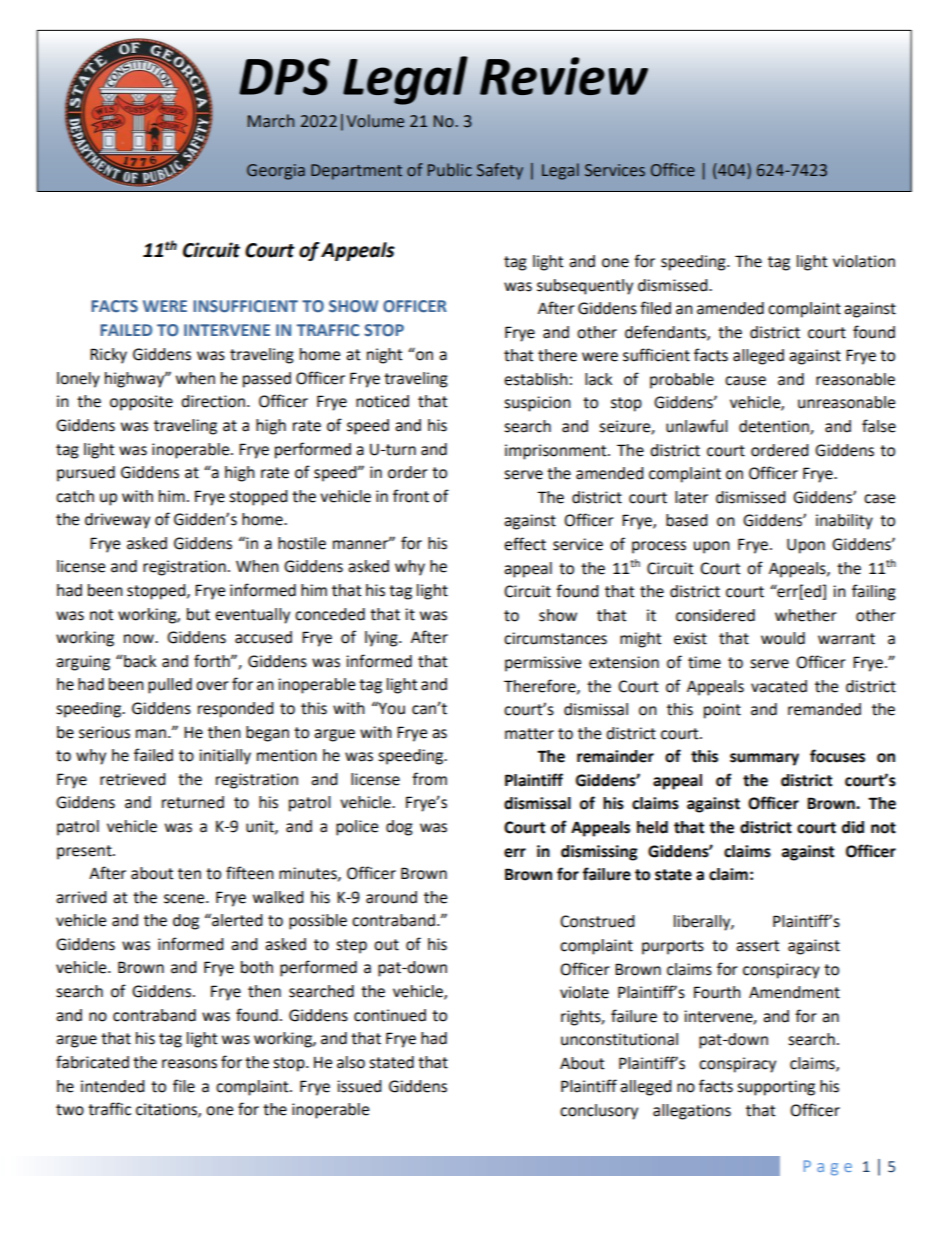 The width and height of the screenshot is (952, 1233). Describe the element at coordinates (450, 170) in the screenshot. I see `Public` at that location.
